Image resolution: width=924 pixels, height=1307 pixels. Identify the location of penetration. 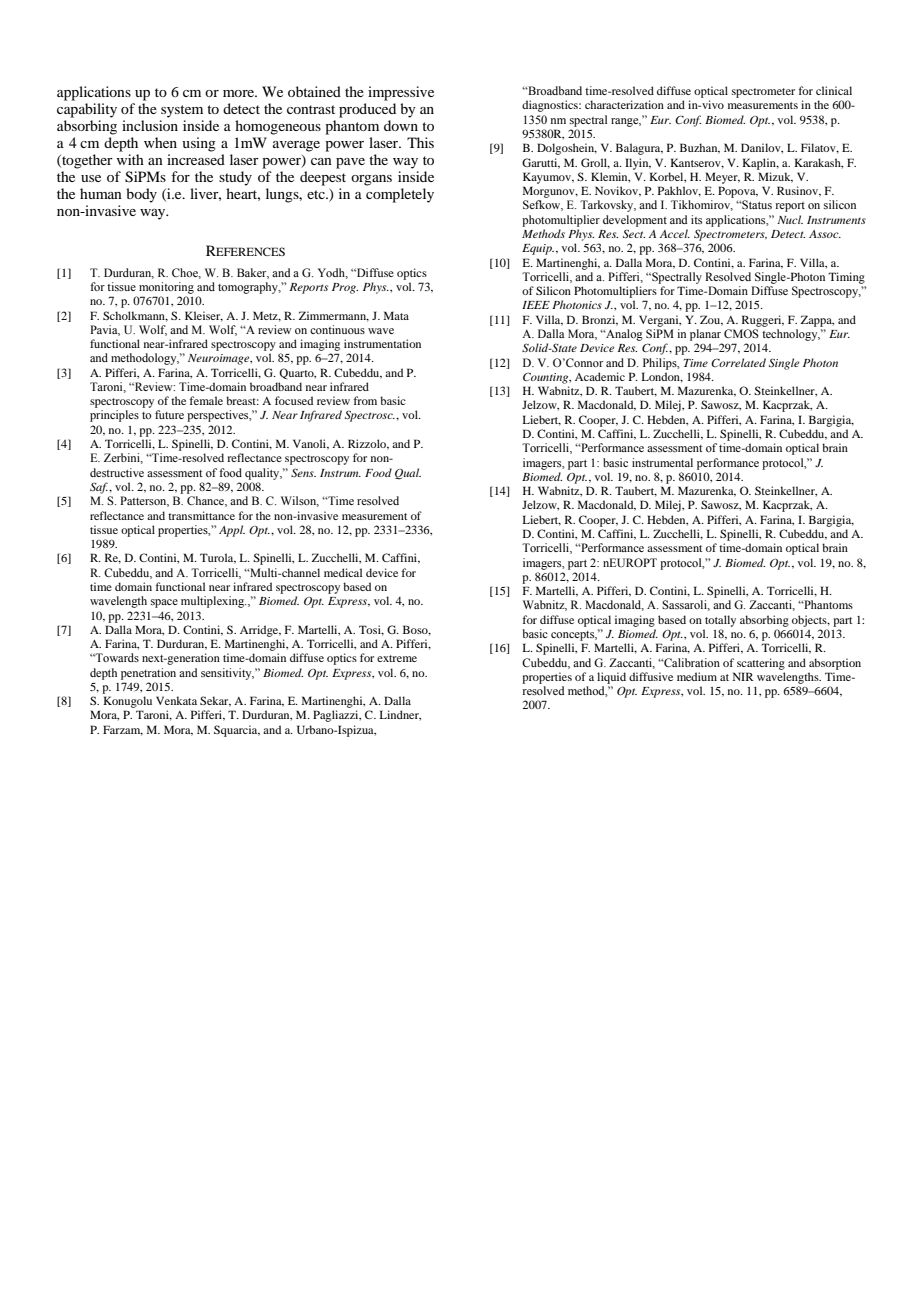
(148, 674).
